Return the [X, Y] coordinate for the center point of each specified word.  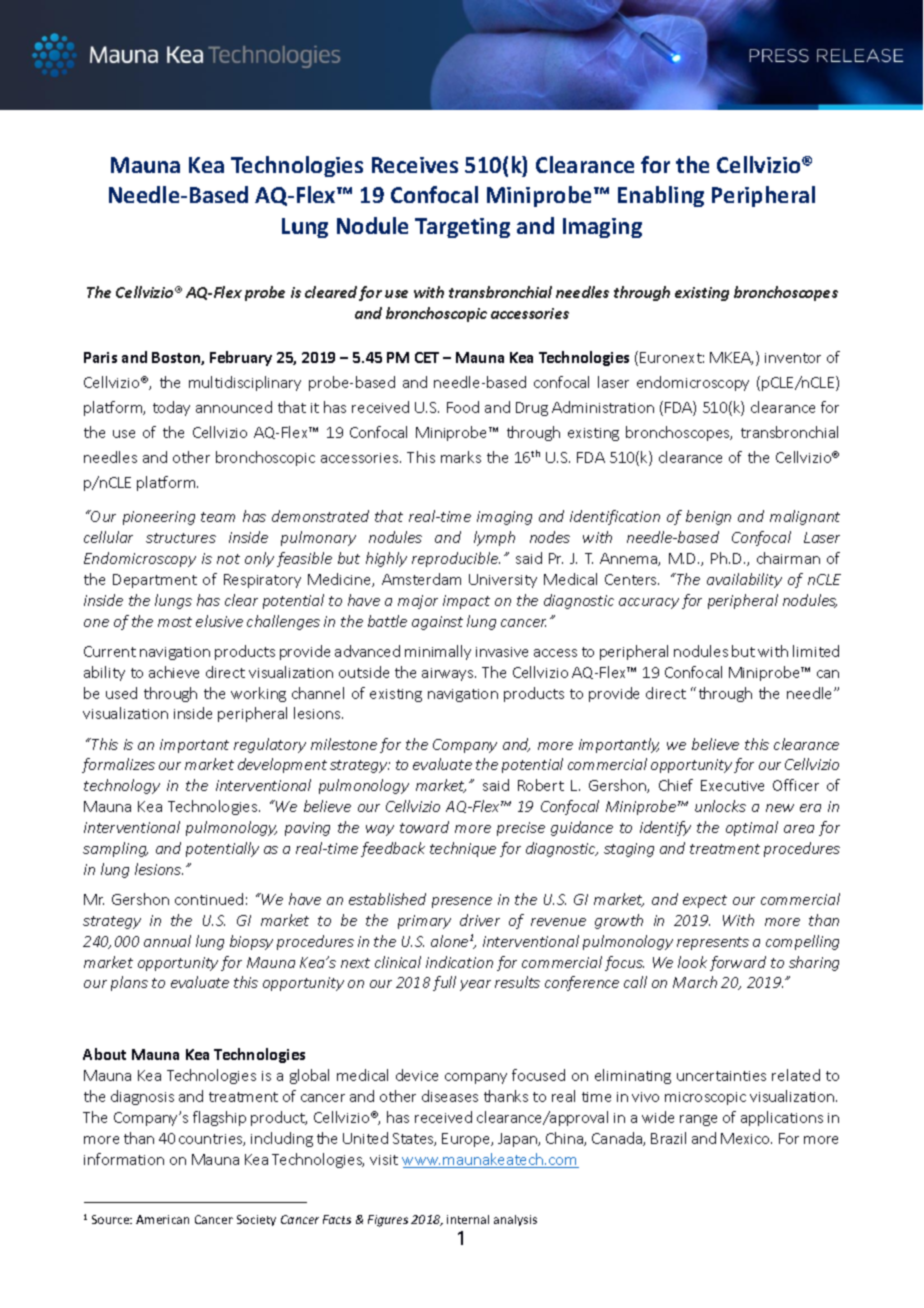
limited [816, 651]
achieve [174, 672]
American [162, 1219]
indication [459, 962]
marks [461, 457]
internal [468, 1219]
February [241, 358]
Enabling [661, 196]
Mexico [746, 1138]
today [171, 408]
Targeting [462, 228]
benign [708, 517]
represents [713, 943]
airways [449, 674]
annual [167, 941]
